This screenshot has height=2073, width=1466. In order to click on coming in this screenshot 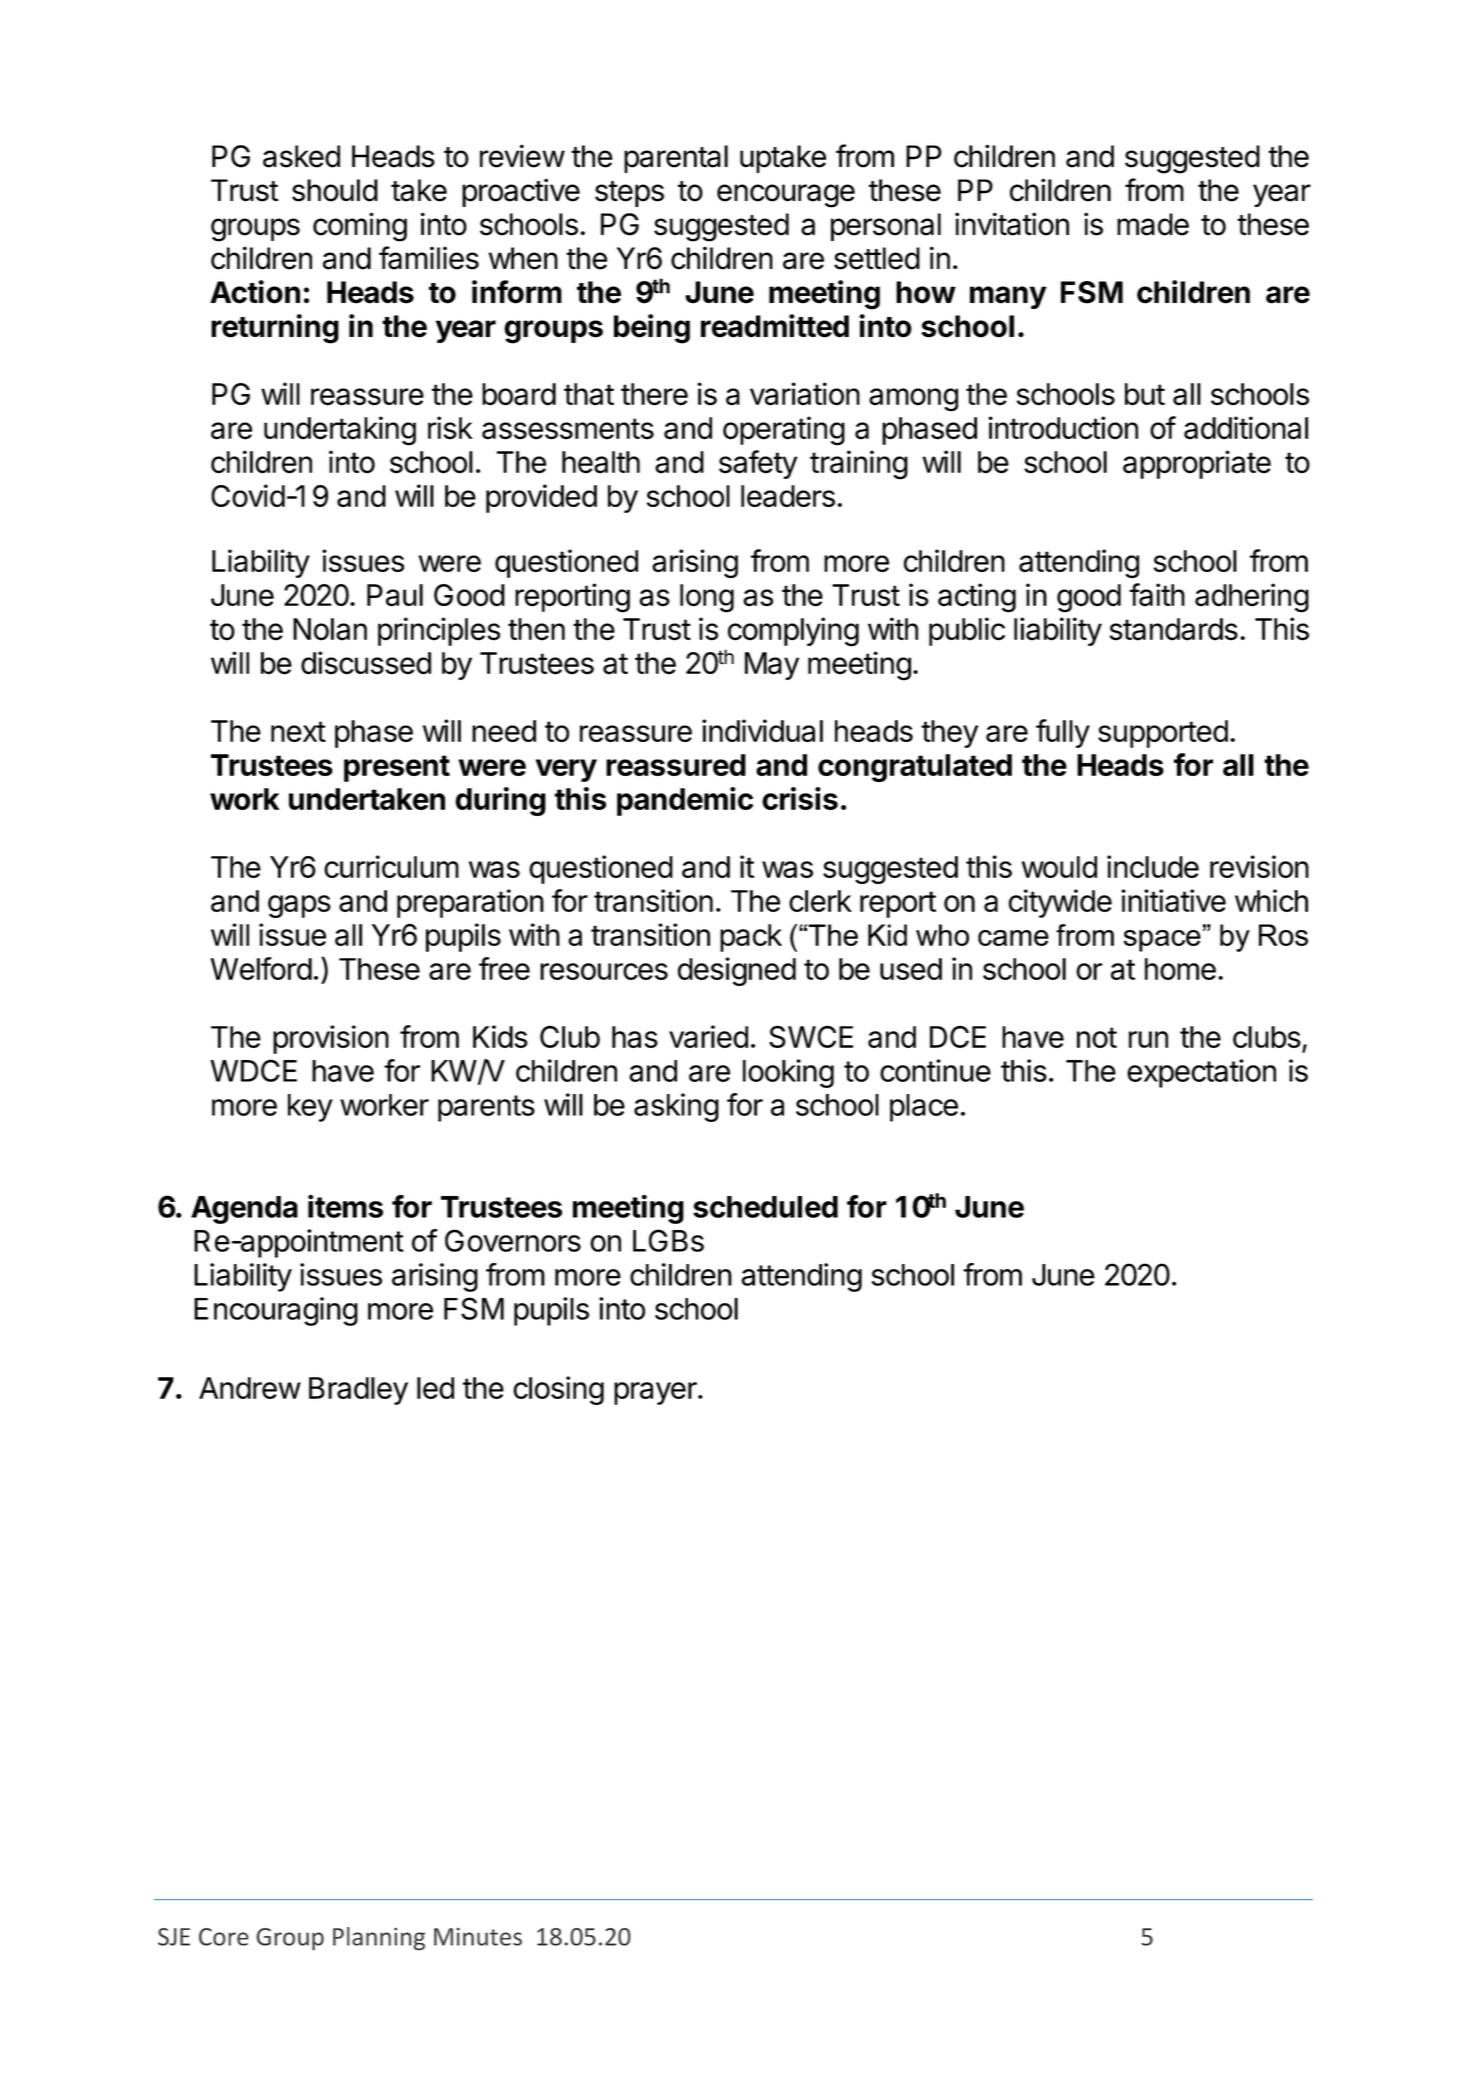, I will do `click(360, 227)`.
